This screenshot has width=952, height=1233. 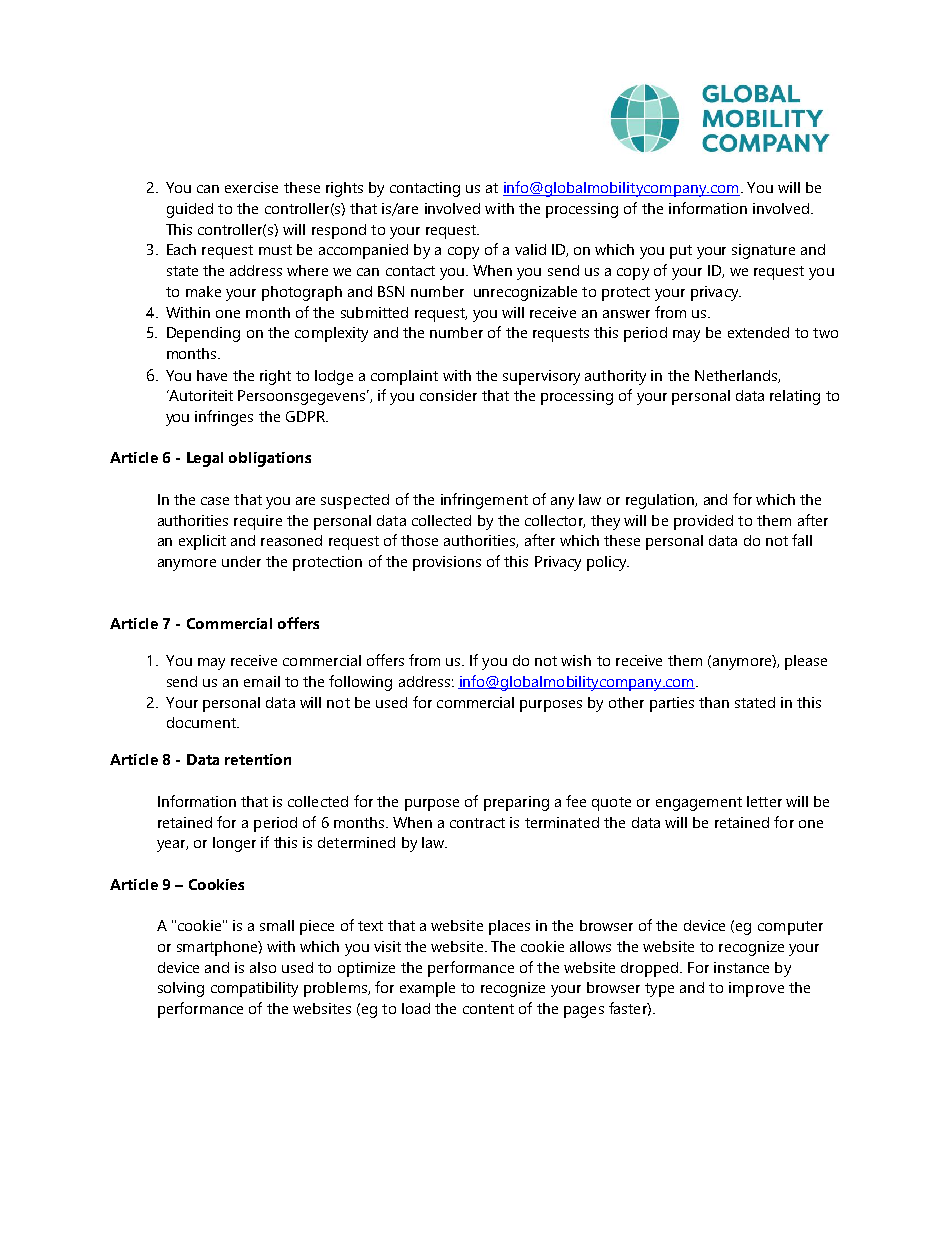 What do you see at coordinates (477, 823) in the screenshot?
I see `contract` at bounding box center [477, 823].
